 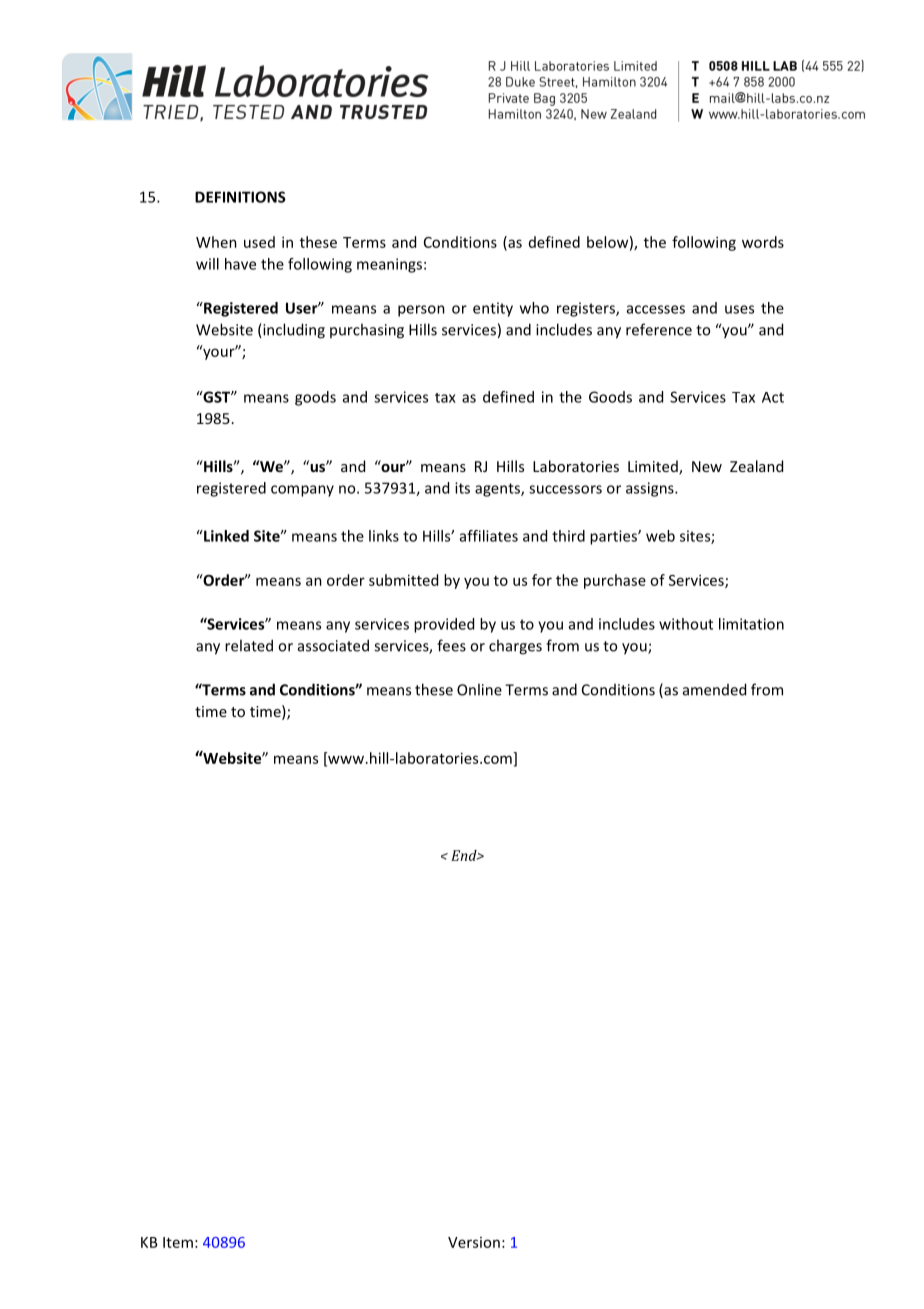 I want to click on related, so click(x=249, y=645).
